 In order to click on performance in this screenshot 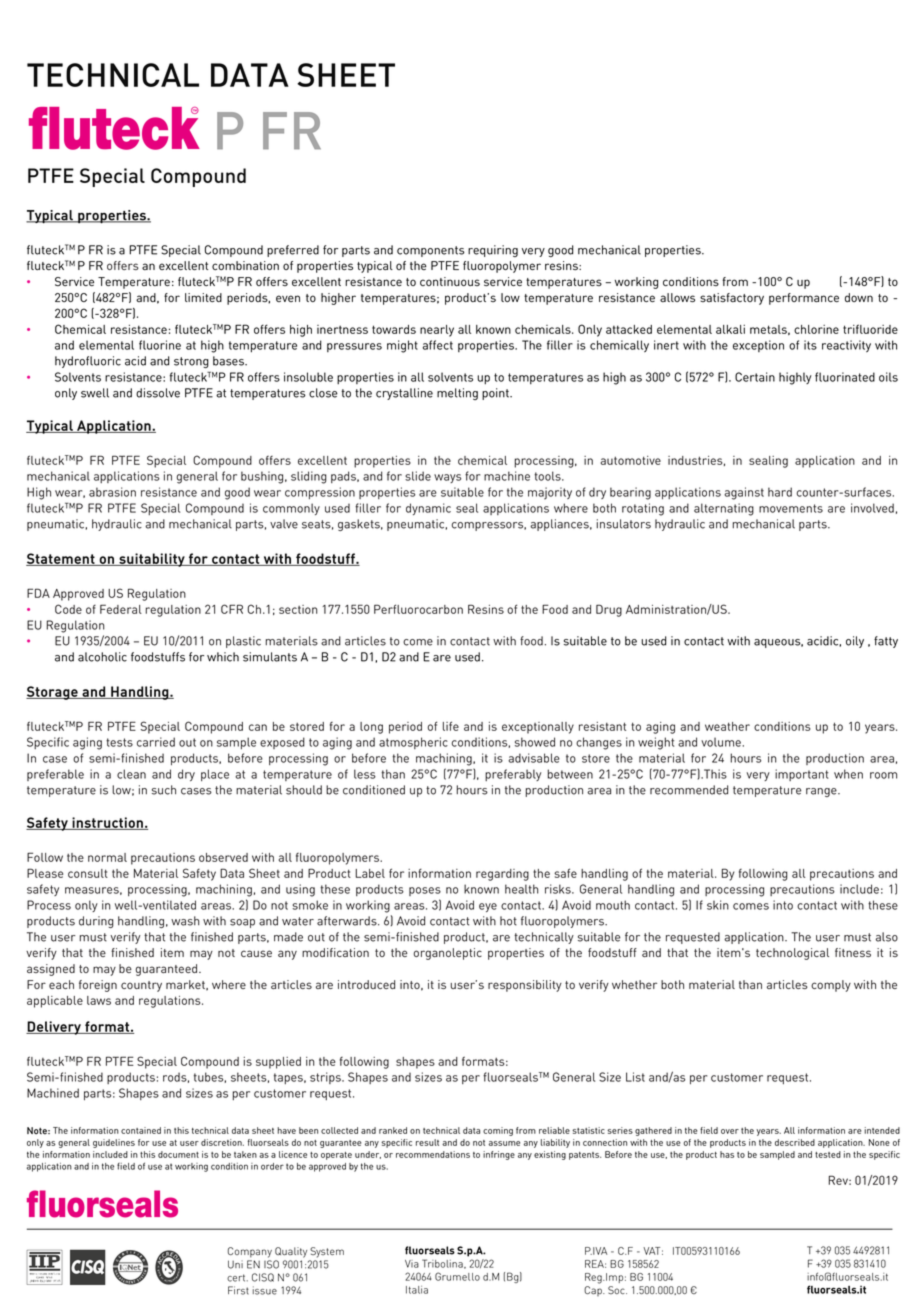, I will do `click(804, 299)`.
